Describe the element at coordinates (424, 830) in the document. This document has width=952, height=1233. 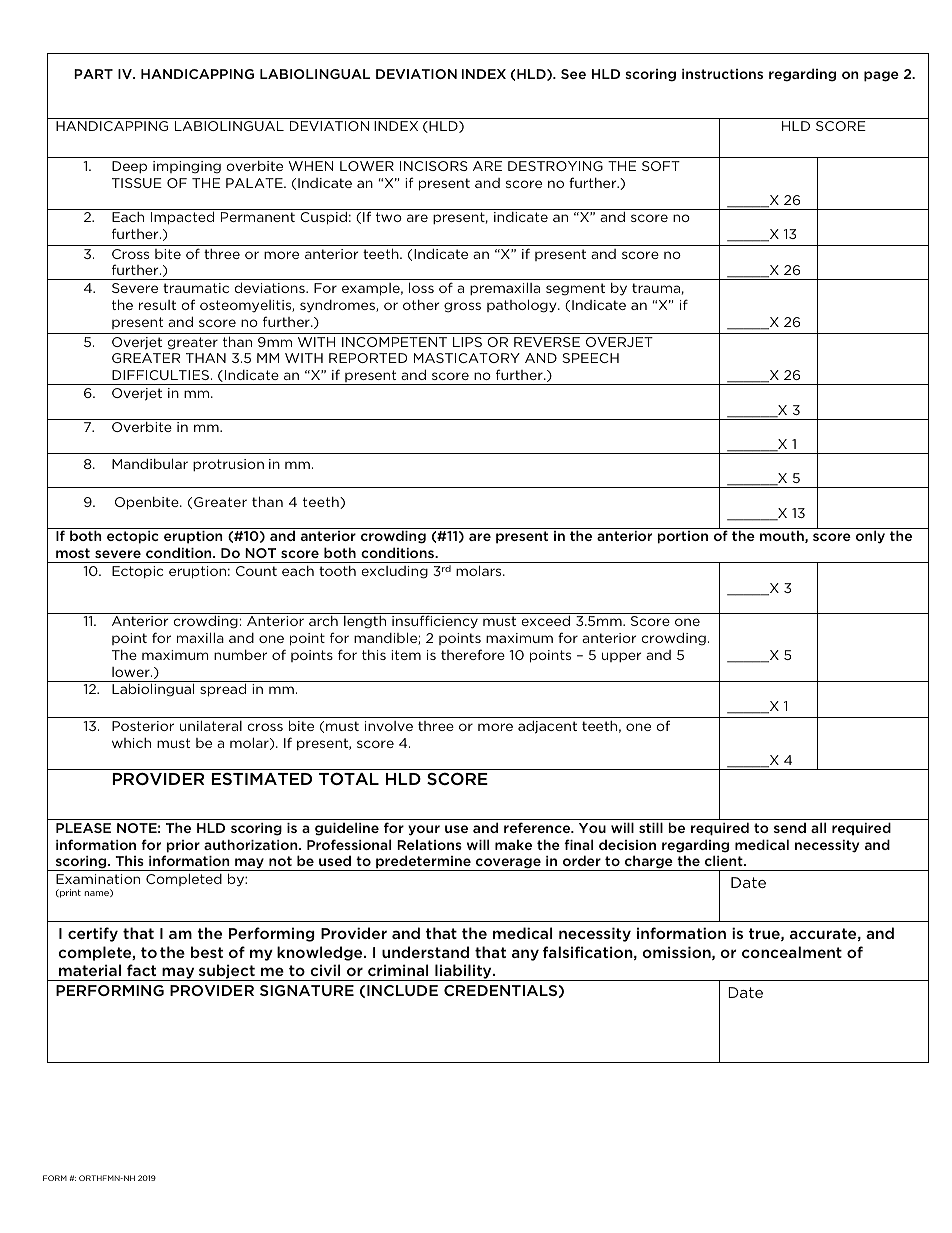
I see `your` at that location.
